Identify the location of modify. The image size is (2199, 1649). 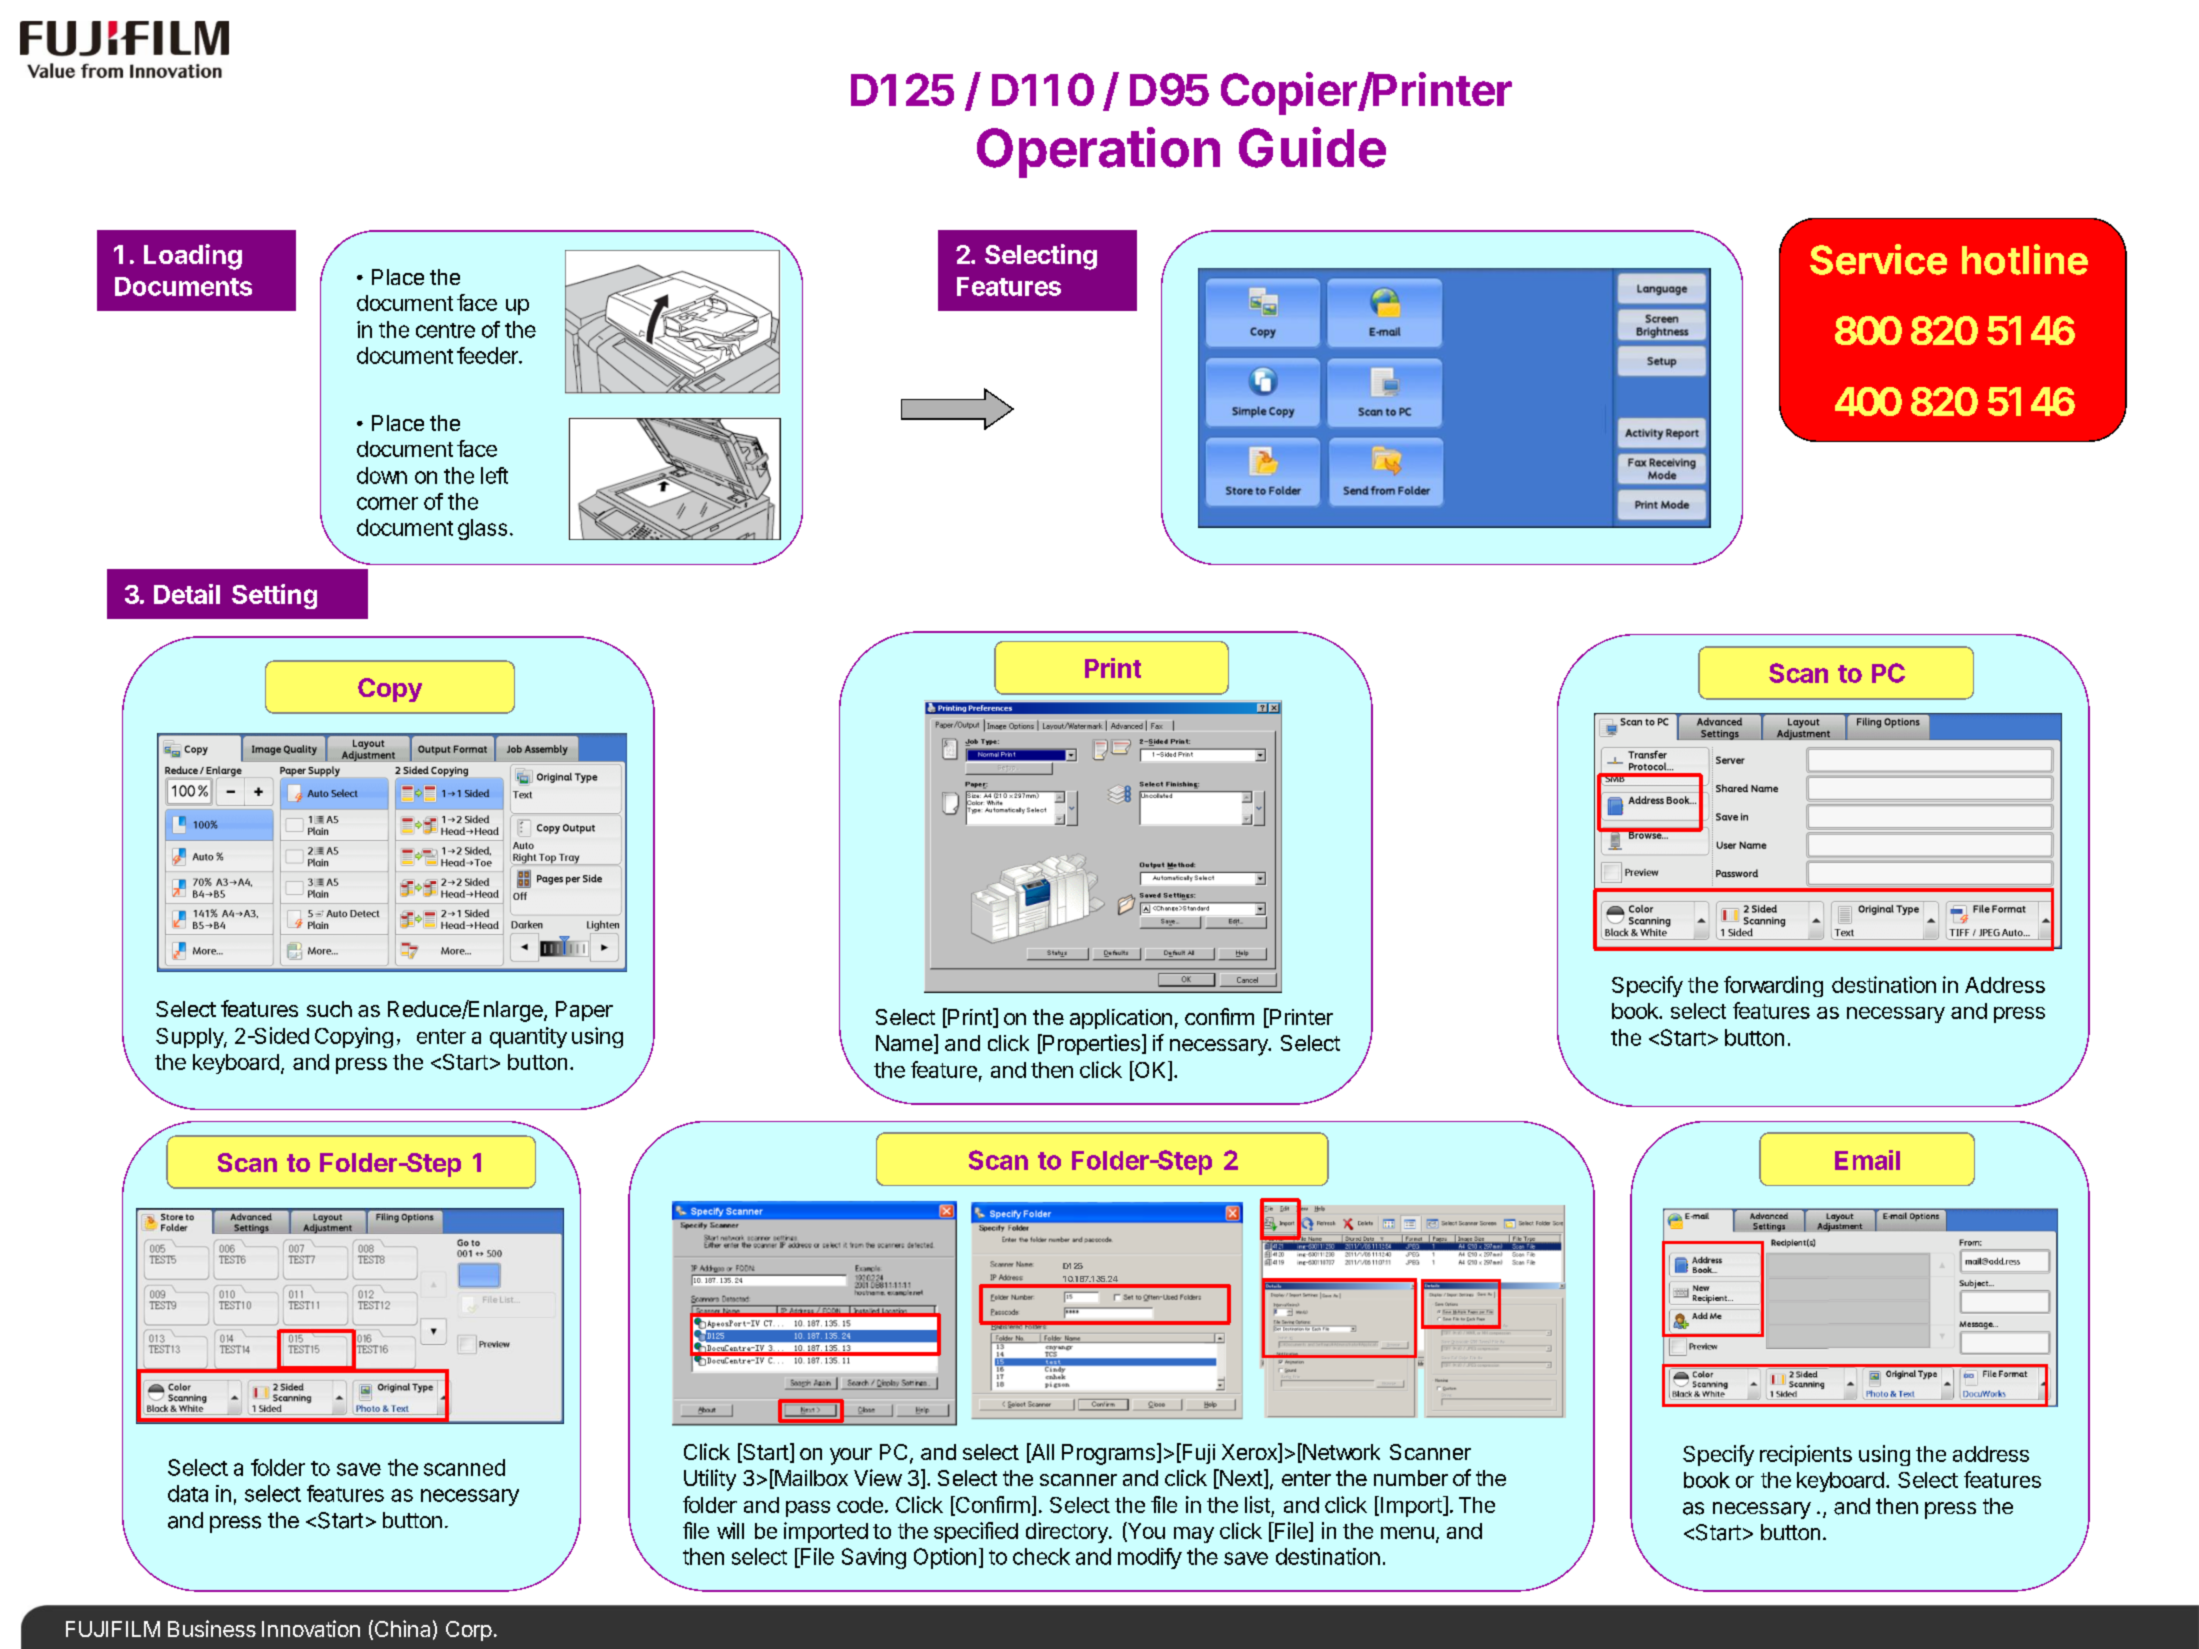
(1150, 1558).
